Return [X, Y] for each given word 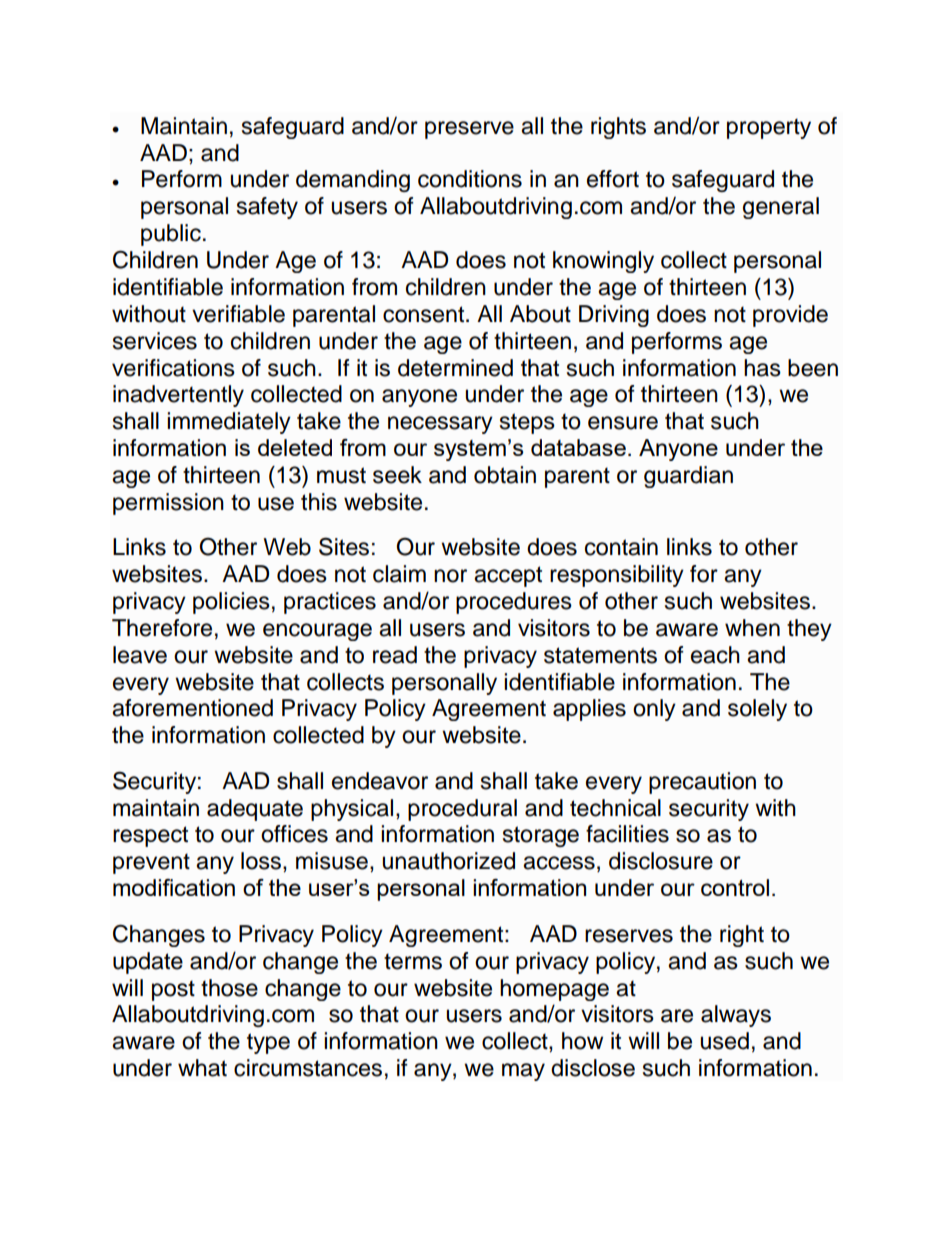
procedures [514, 603]
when [752, 628]
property [769, 128]
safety [267, 208]
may [523, 1072]
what [202, 1068]
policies [231, 603]
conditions [470, 179]
